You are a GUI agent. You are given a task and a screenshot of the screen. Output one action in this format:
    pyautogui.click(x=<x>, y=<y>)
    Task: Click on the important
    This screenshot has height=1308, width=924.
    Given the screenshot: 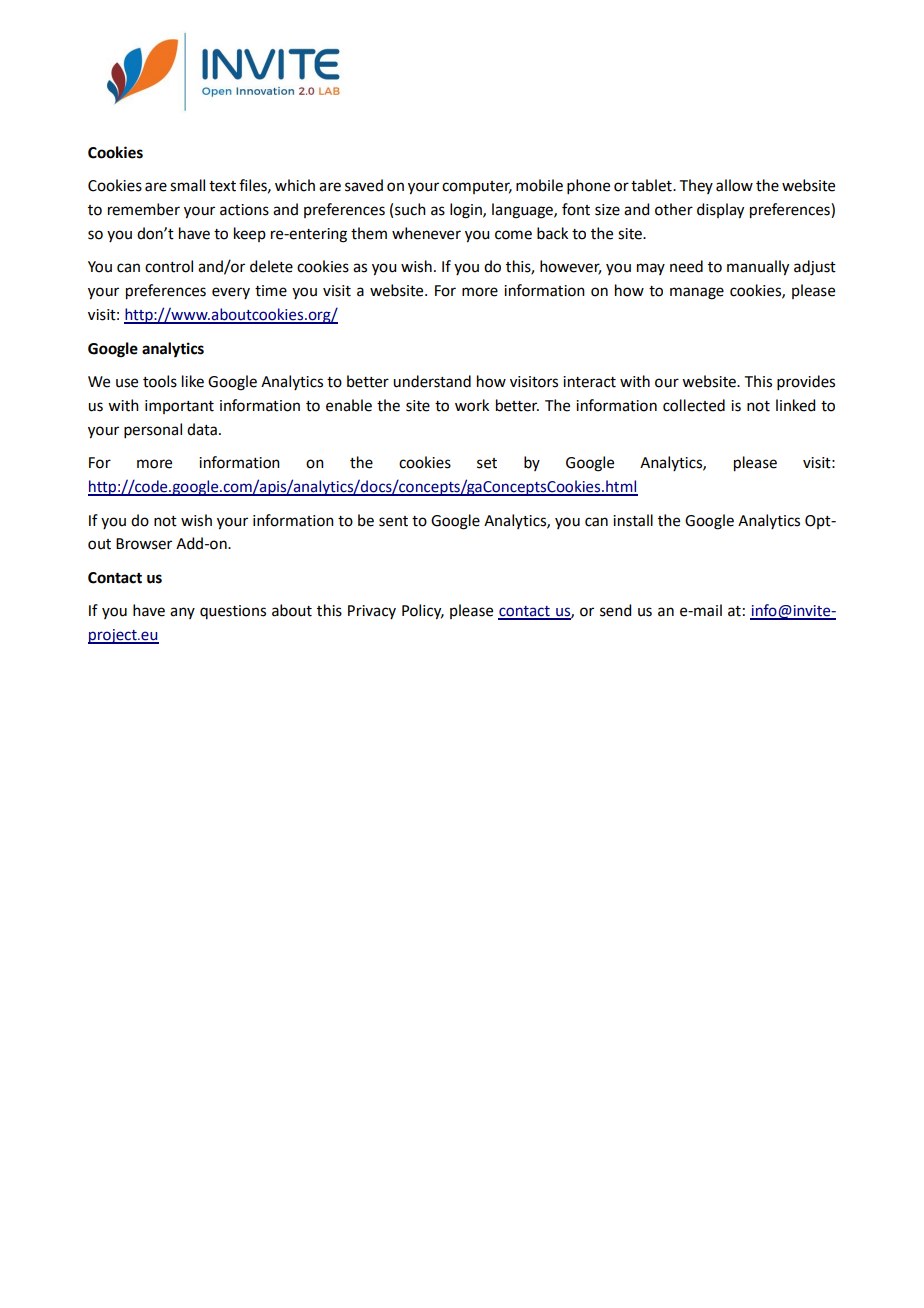 What is the action you would take?
    pyautogui.click(x=179, y=407)
